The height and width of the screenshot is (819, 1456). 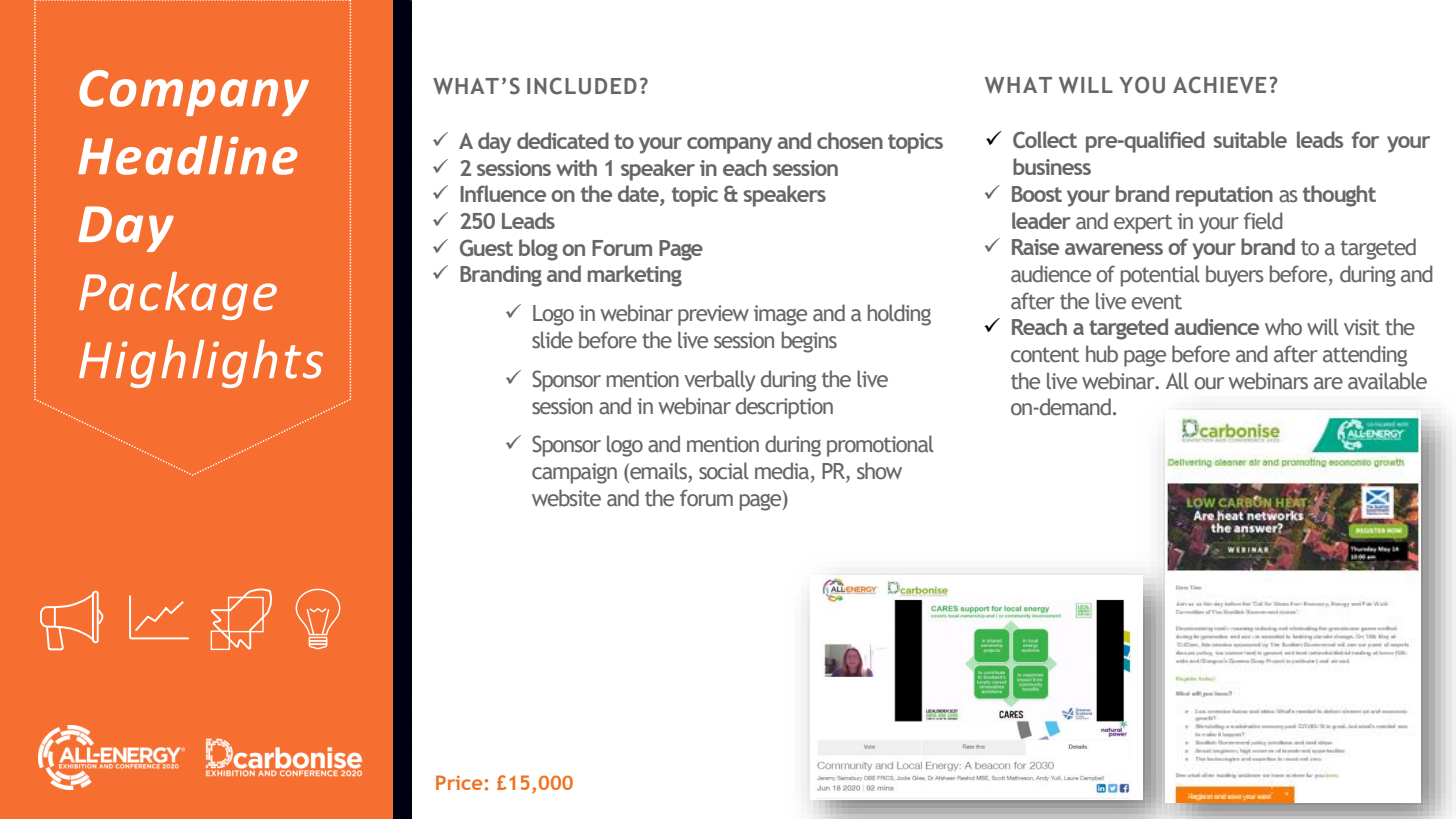 I want to click on chosen, so click(x=850, y=140).
